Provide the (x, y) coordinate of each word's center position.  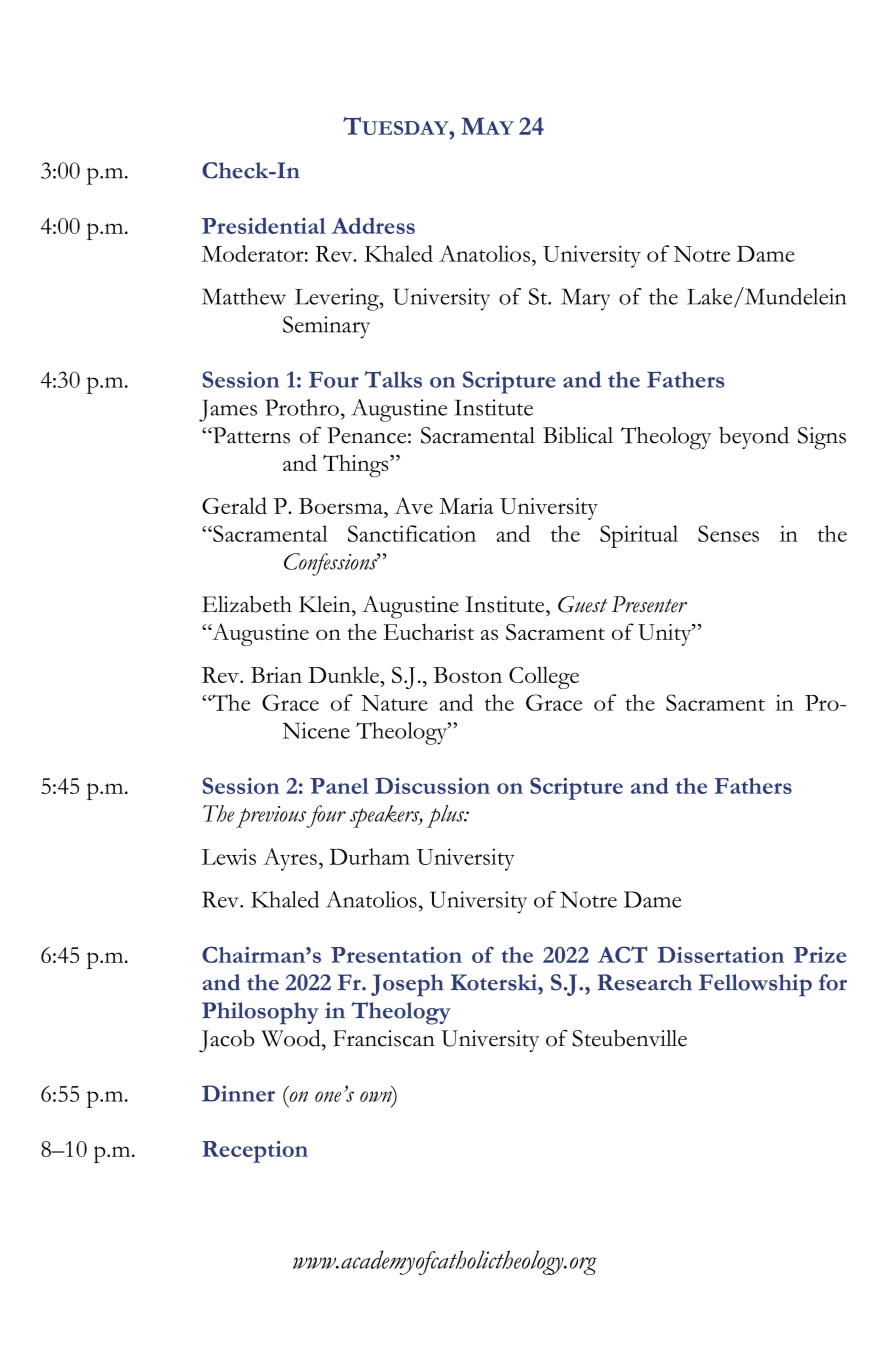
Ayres (290, 859)
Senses (728, 533)
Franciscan (384, 1038)
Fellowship (755, 985)
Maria (466, 506)
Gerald (234, 505)
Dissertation (721, 955)
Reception (255, 1152)
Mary (585, 299)
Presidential (264, 225)
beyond (754, 437)
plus (446, 816)
